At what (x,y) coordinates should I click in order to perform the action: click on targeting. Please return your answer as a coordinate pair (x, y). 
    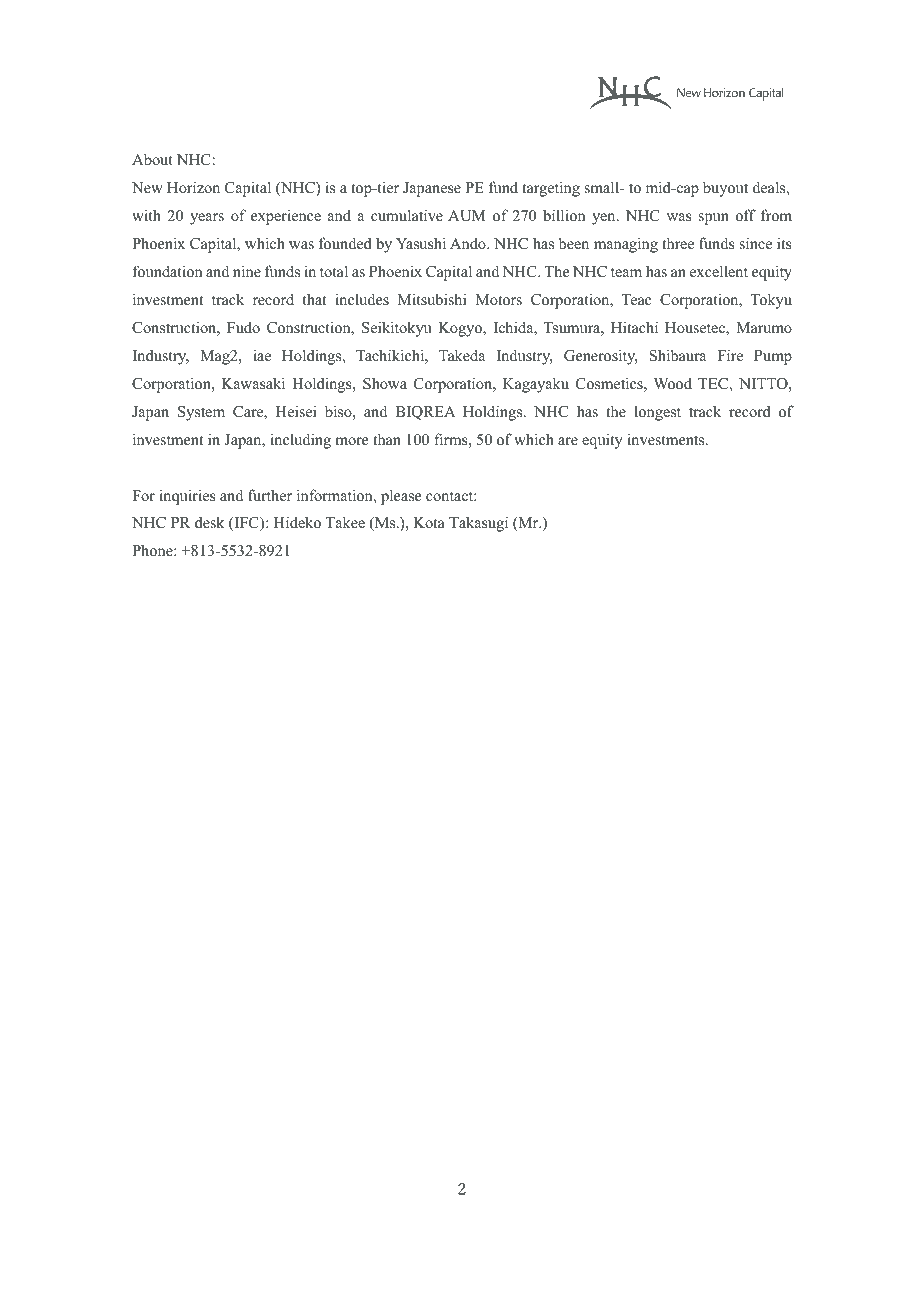
    Looking at the image, I should click on (551, 189).
